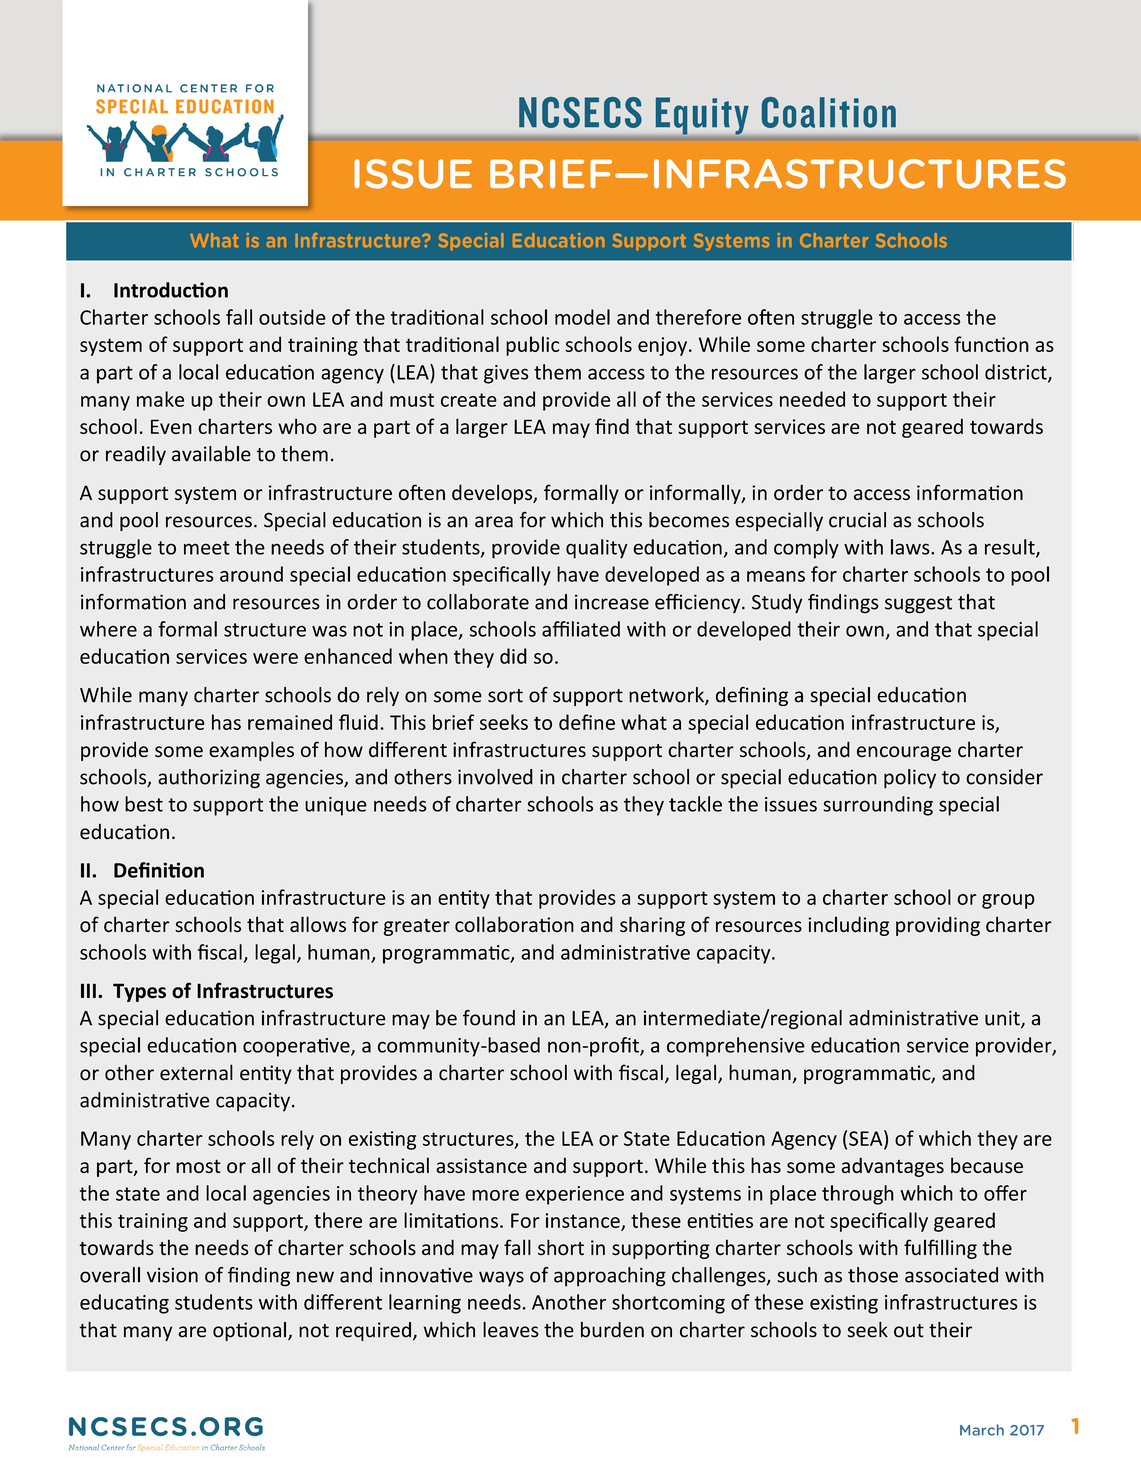  Describe the element at coordinates (873, 1275) in the document. I see `those` at that location.
